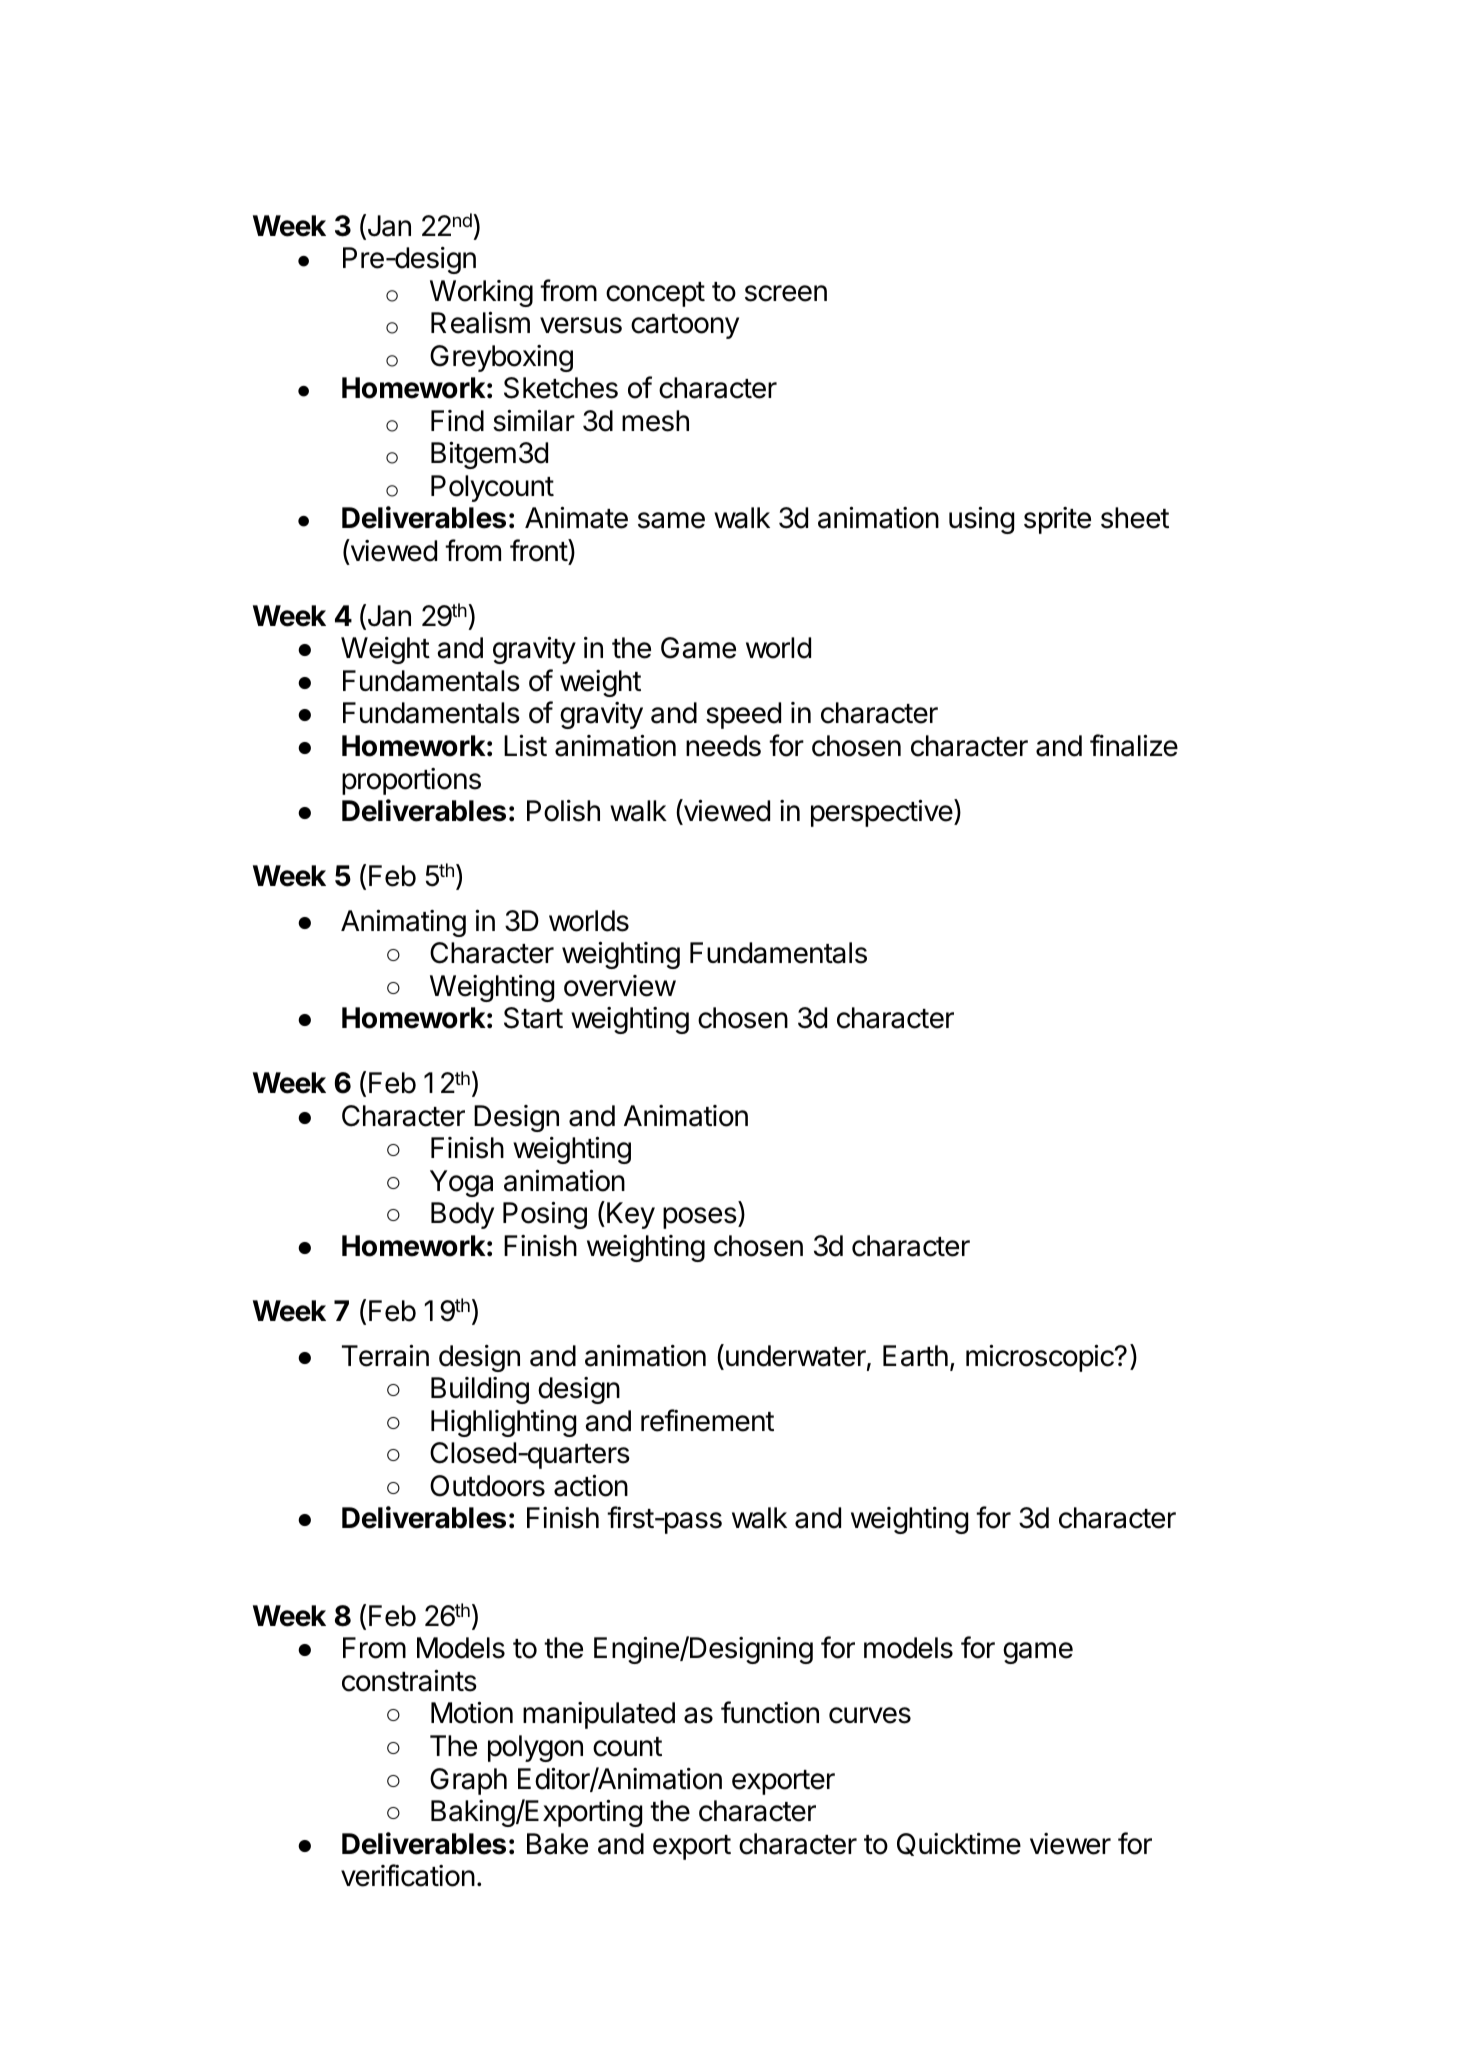 This image has width=1464, height=2070. What do you see at coordinates (770, 1712) in the image?
I see `function` at bounding box center [770, 1712].
